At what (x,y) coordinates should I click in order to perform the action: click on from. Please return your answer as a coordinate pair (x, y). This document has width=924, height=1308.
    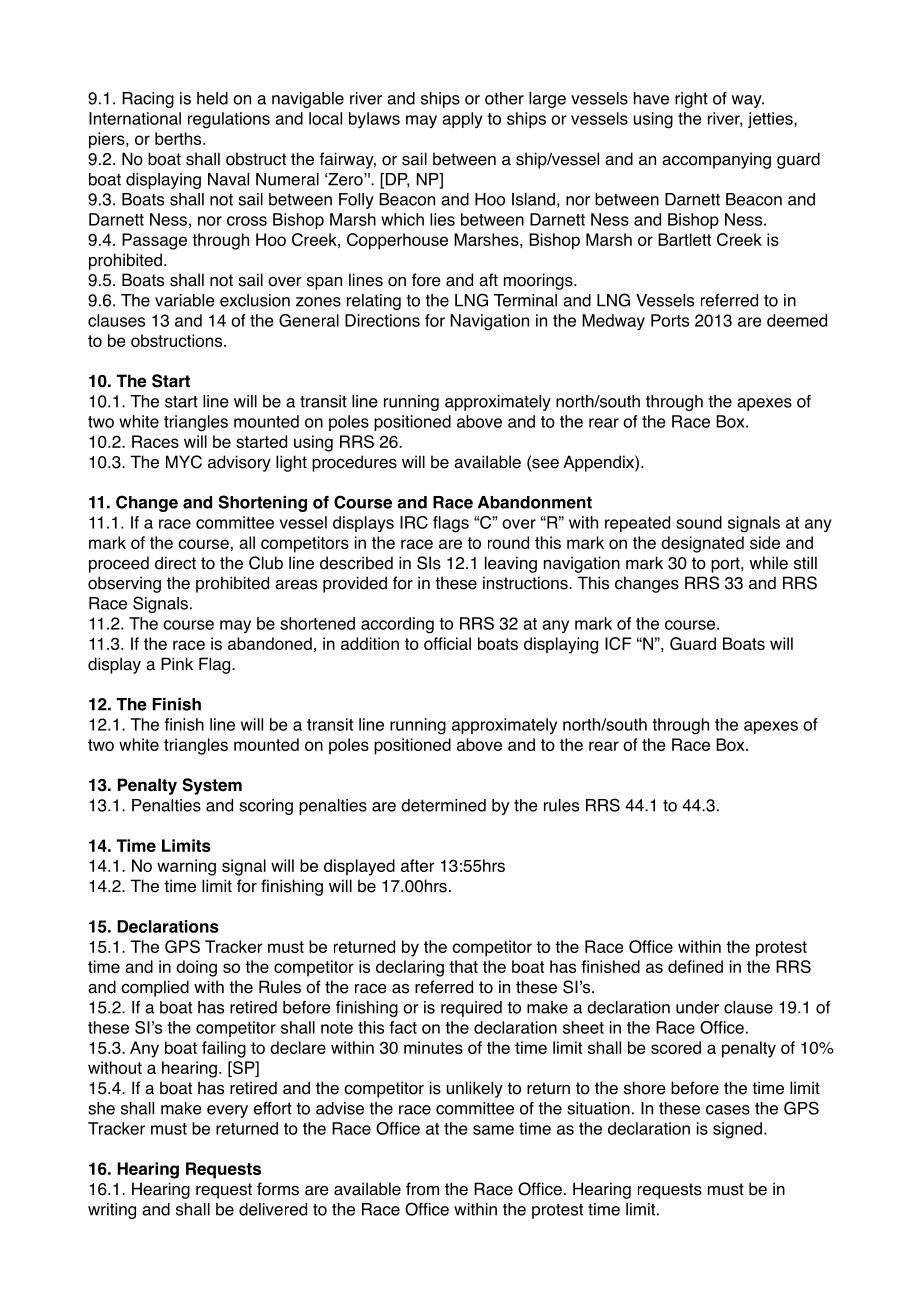
    Looking at the image, I should click on (422, 1189).
